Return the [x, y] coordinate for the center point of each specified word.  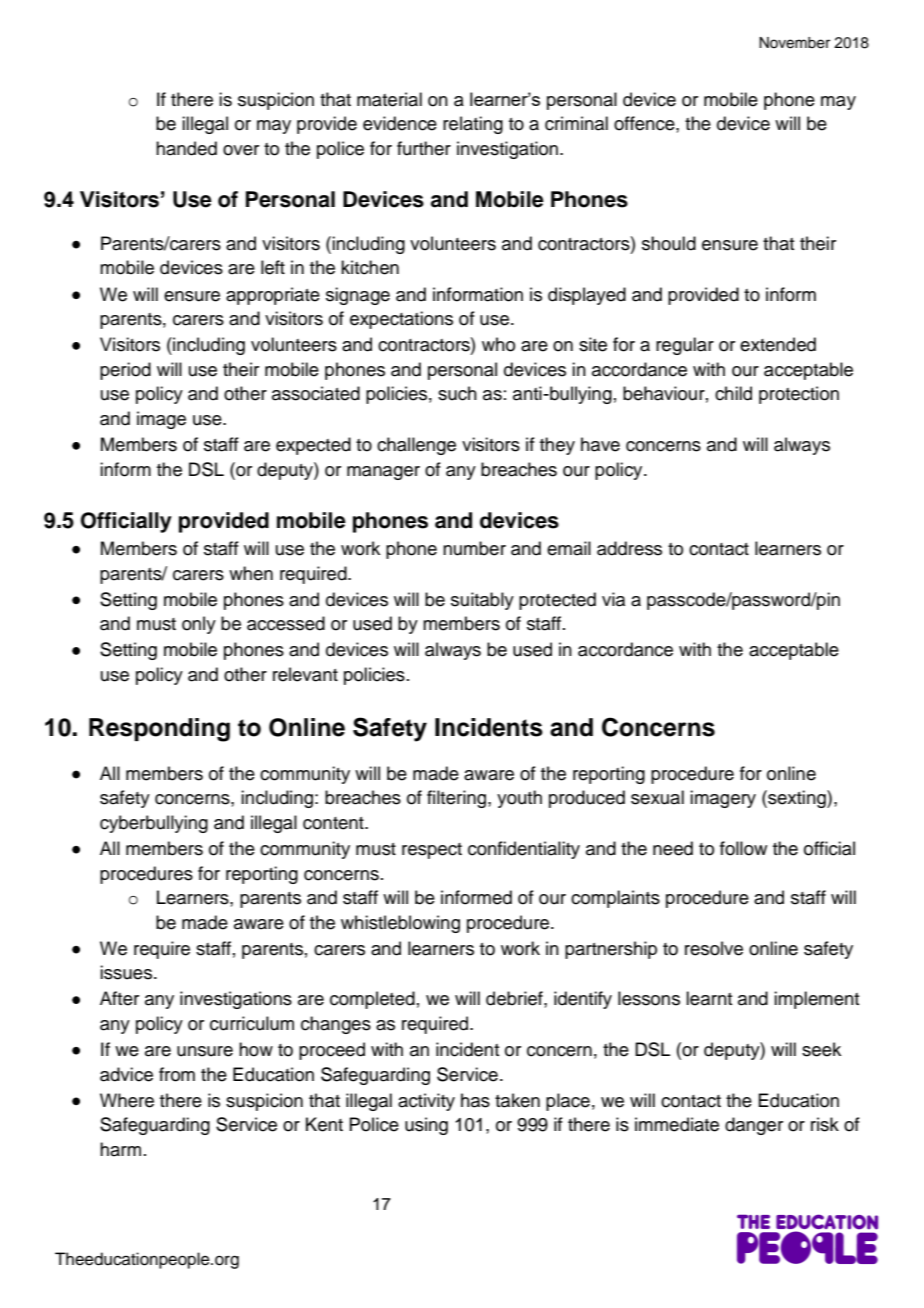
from [177, 1074]
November [794, 43]
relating [473, 125]
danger [754, 1126]
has [475, 1100]
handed [186, 148]
